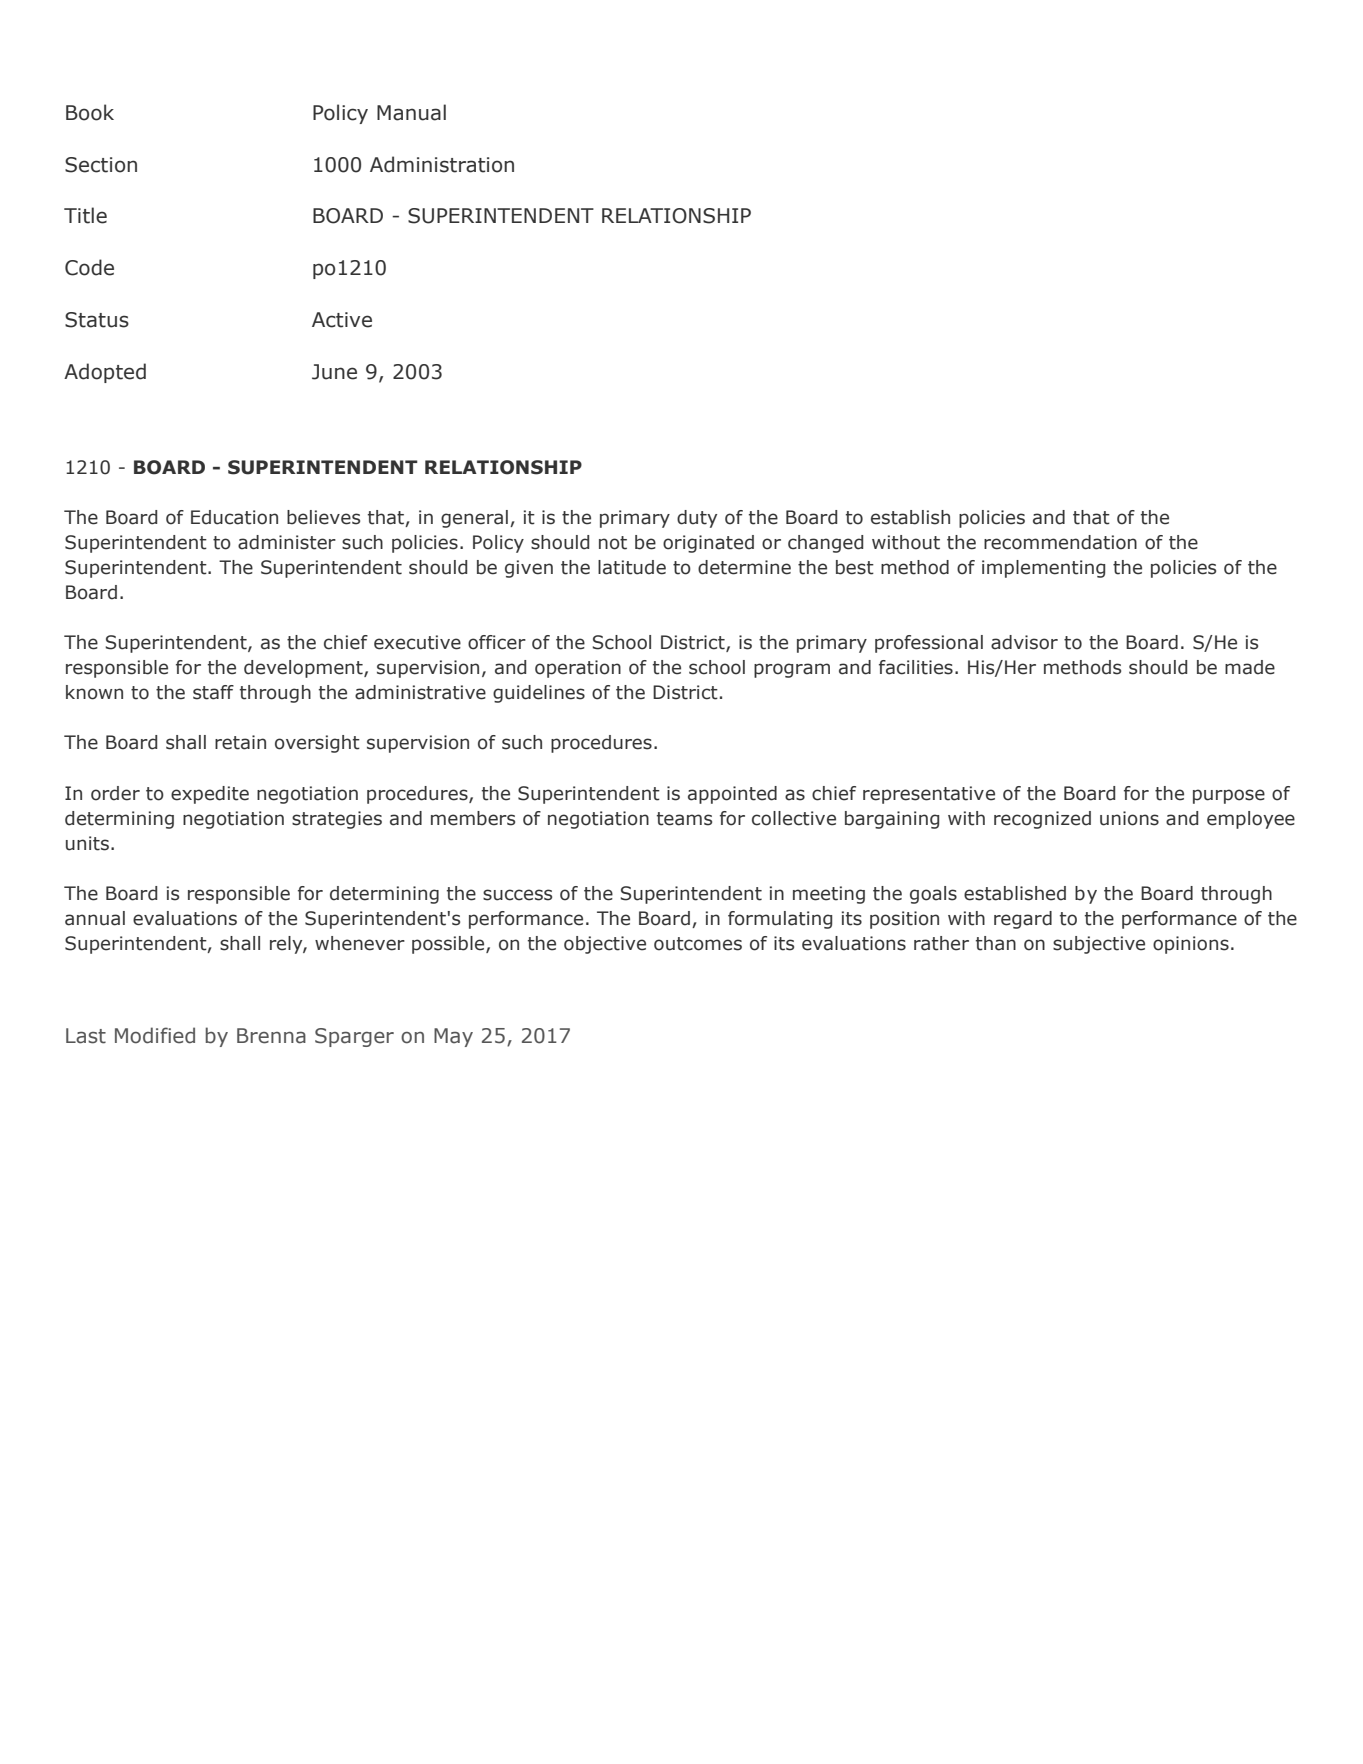 This screenshot has height=1764, width=1363. I want to click on made, so click(1250, 667).
